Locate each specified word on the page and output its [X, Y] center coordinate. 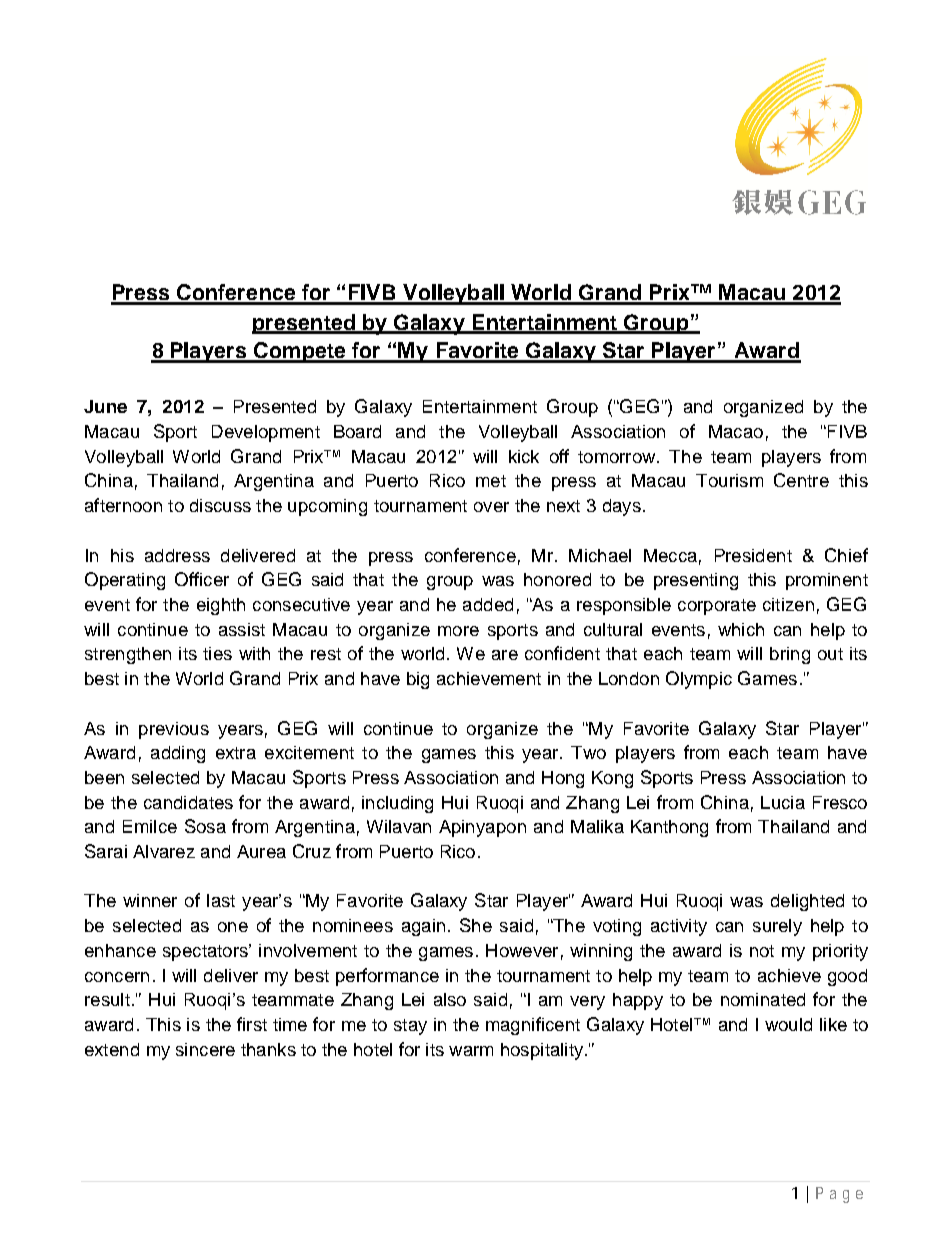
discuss [220, 505]
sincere [205, 1049]
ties [217, 653]
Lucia [783, 802]
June [105, 406]
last [221, 900]
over [491, 507]
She [476, 925]
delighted [807, 902]
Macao [736, 431]
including [397, 804]
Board [357, 431]
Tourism [729, 480]
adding [178, 754]
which [741, 629]
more [458, 631]
